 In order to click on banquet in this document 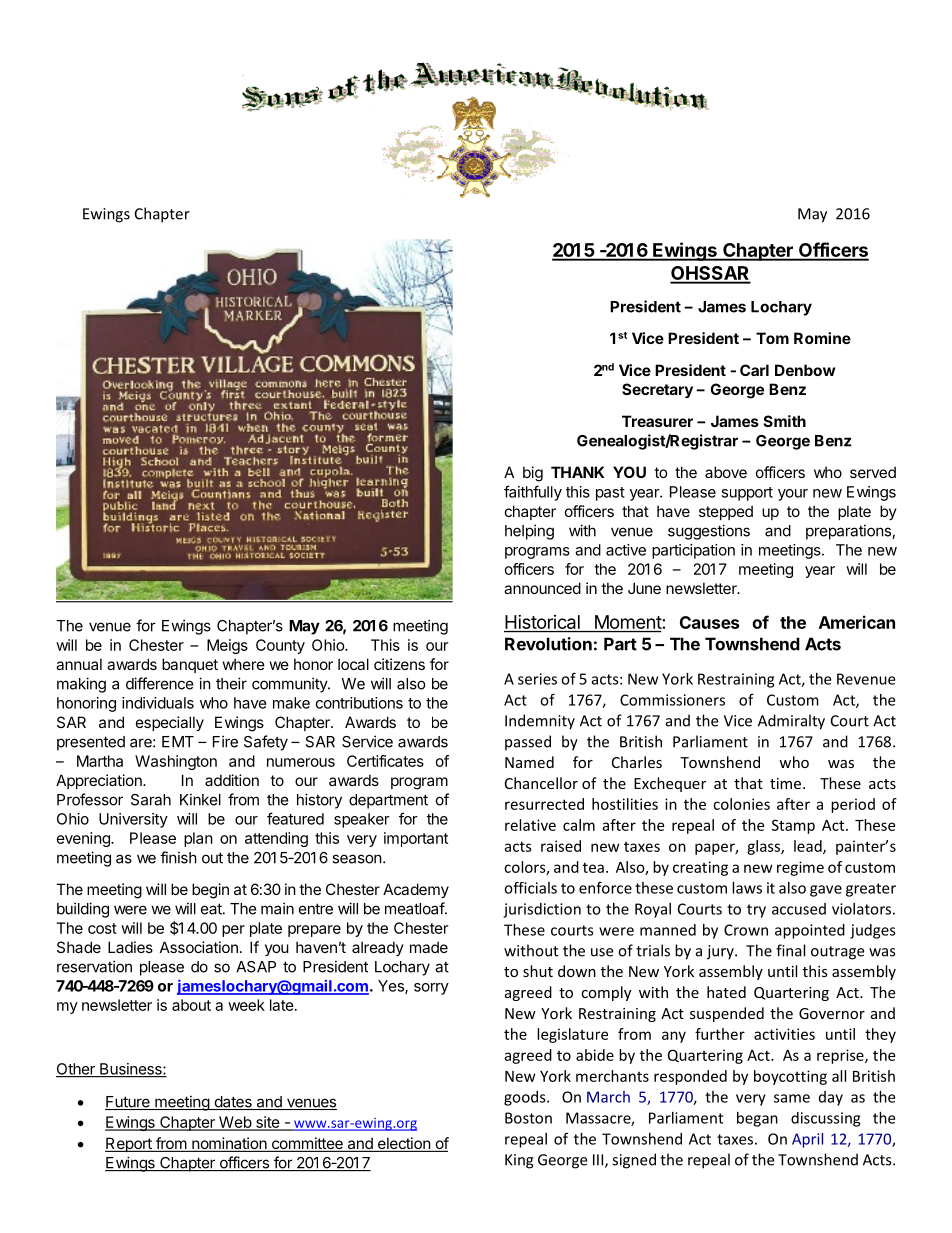, I will do `click(190, 665)`.
